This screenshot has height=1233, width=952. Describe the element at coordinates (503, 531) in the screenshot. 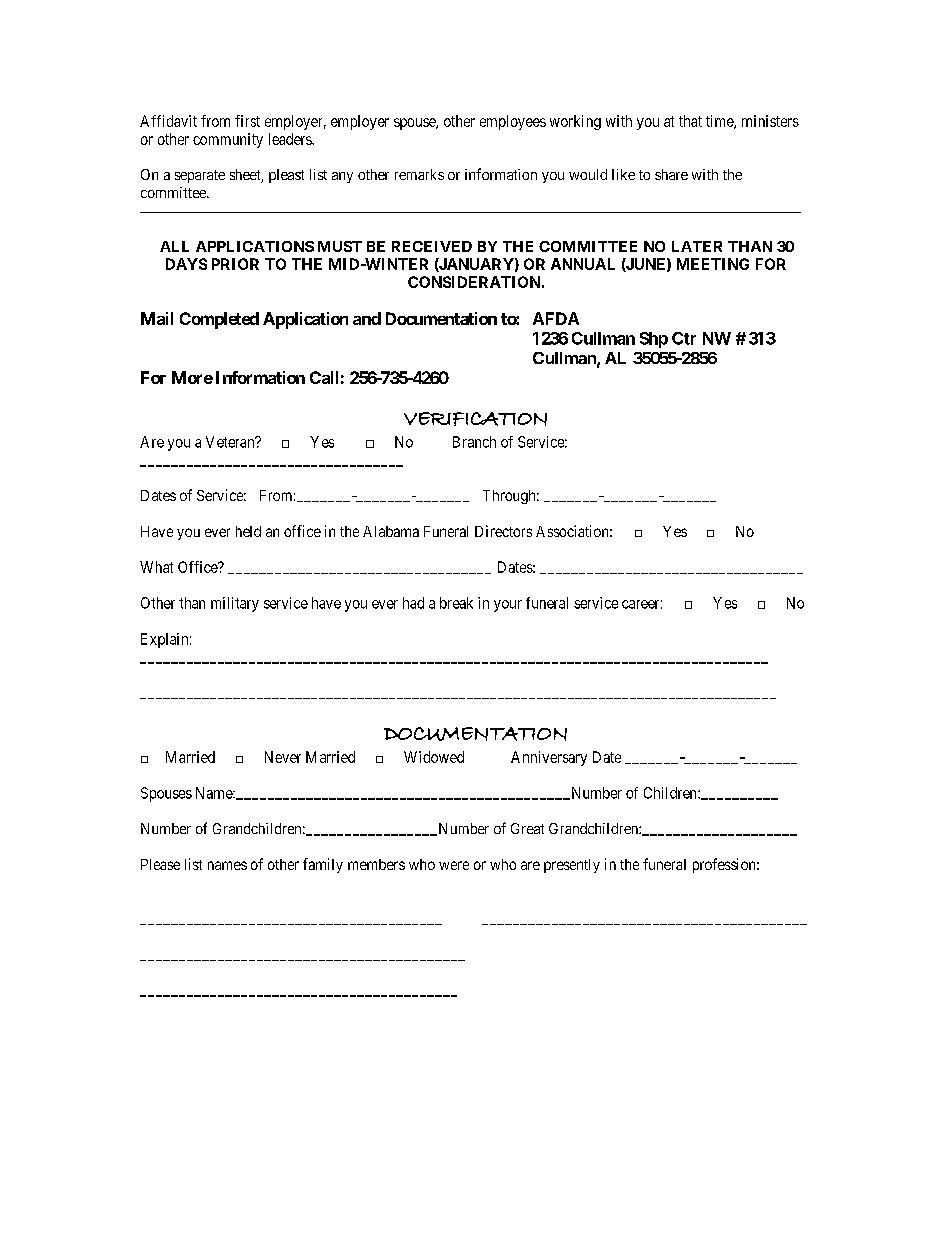

I see `Directors` at that location.
